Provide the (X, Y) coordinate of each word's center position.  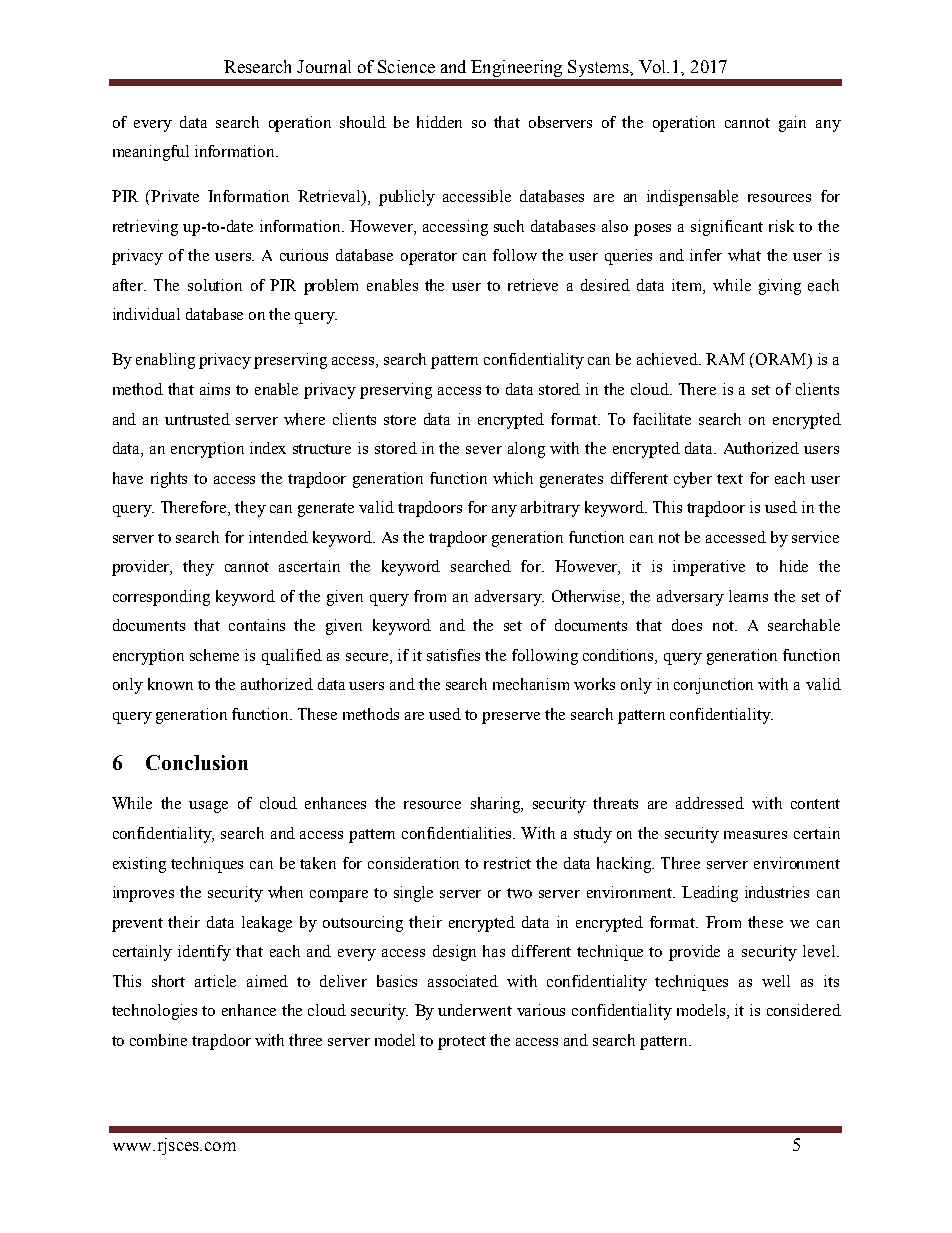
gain (792, 124)
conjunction (713, 686)
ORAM (781, 360)
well (776, 981)
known (170, 684)
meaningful (151, 153)
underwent (475, 1010)
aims (215, 389)
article (215, 981)
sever (484, 450)
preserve (511, 718)
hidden (439, 122)
